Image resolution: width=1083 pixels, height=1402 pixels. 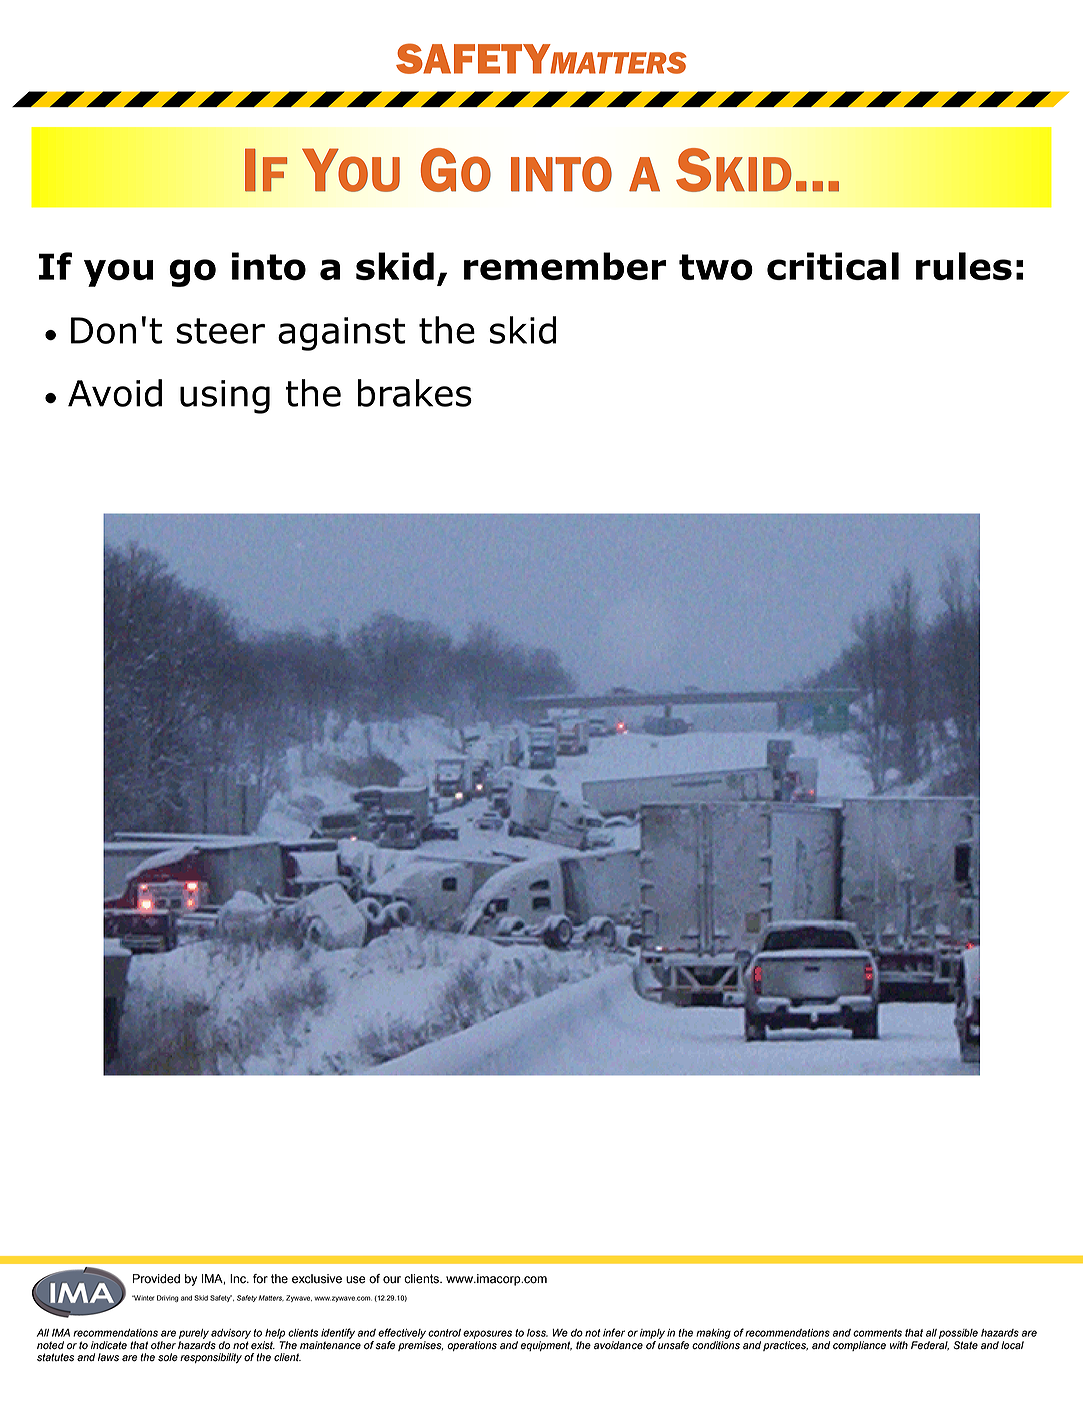 What do you see at coordinates (899, 1345) in the image?
I see `with` at bounding box center [899, 1345].
